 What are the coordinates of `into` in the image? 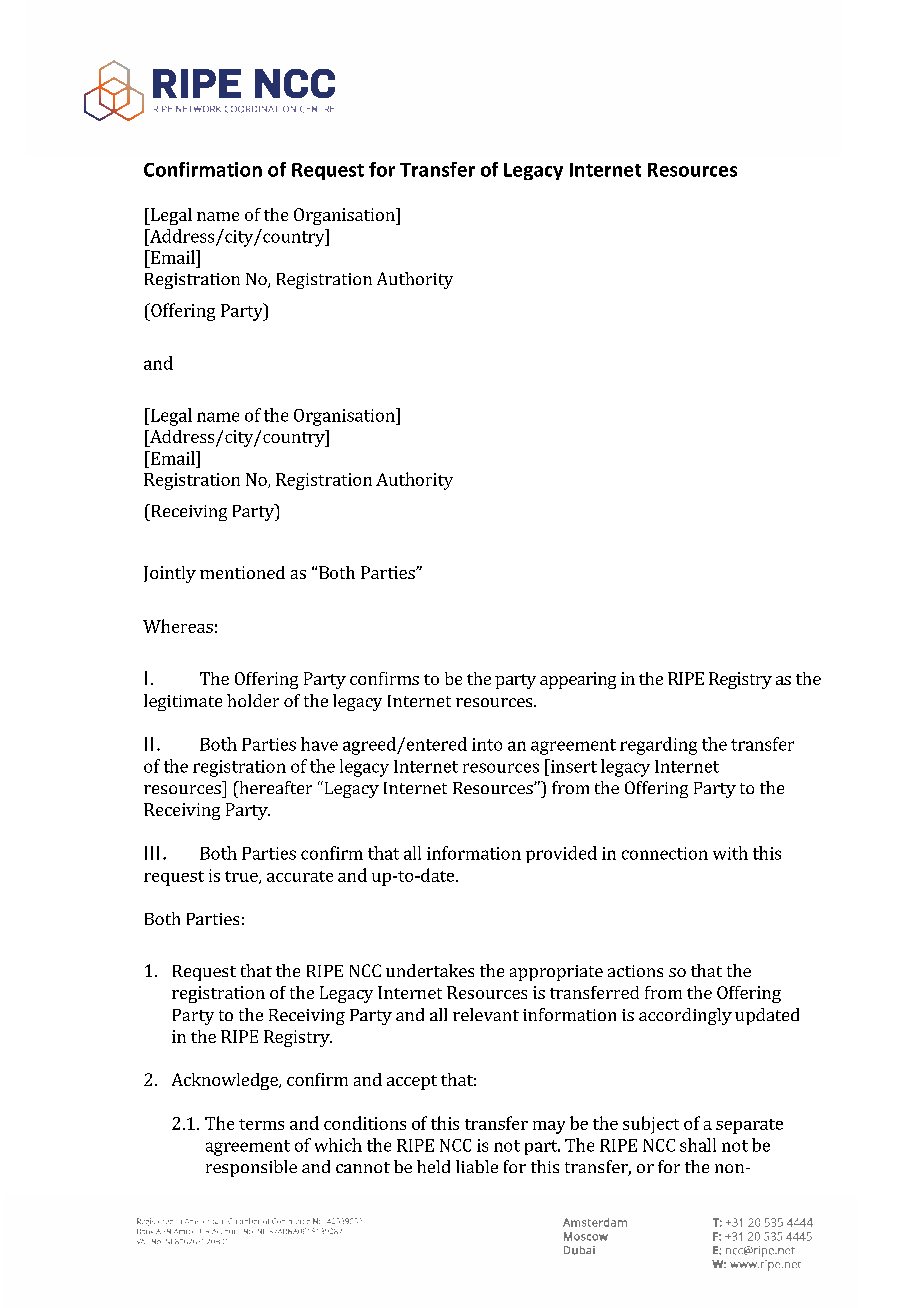 It's located at (487, 744).
